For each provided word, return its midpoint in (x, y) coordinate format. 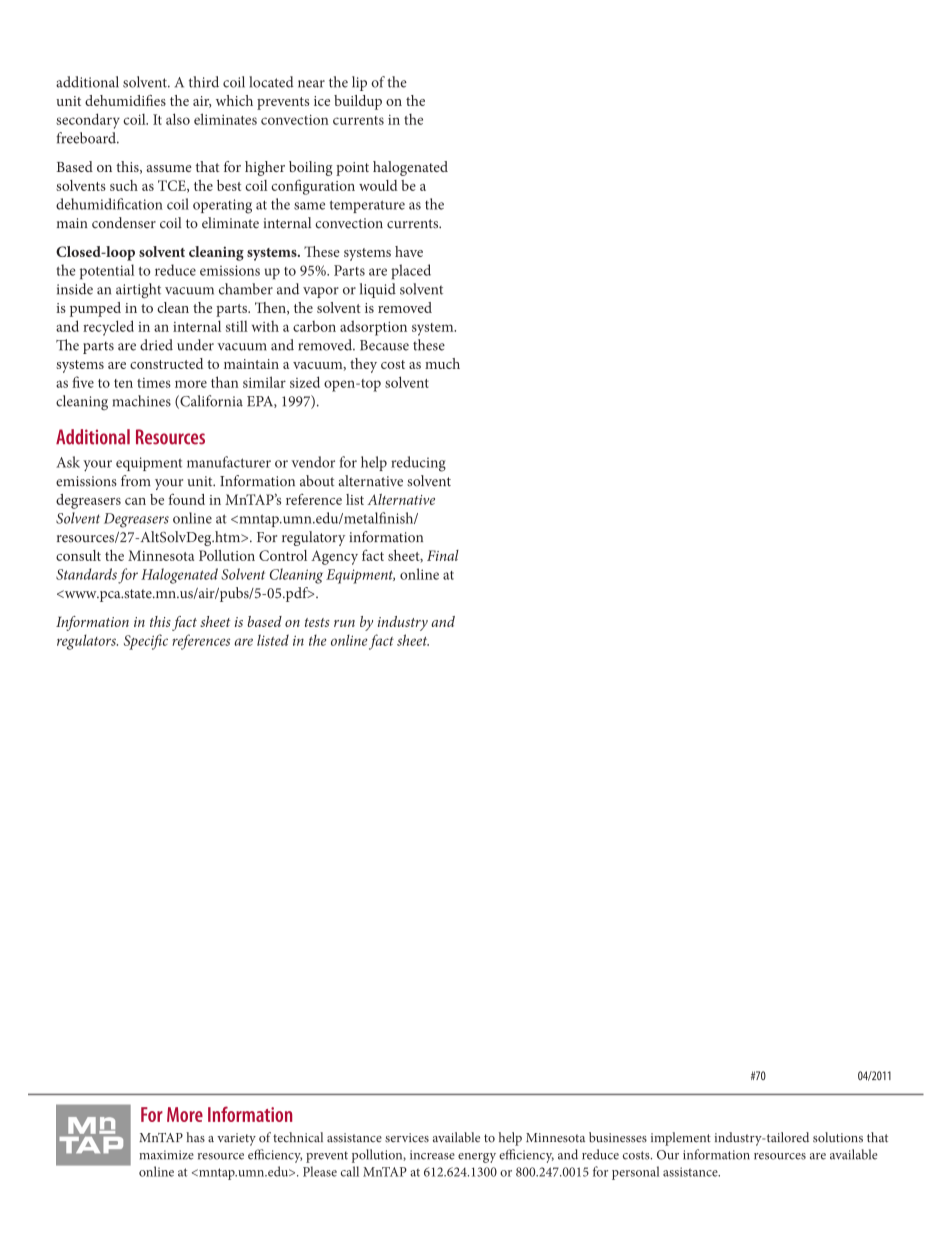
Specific (146, 642)
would (378, 185)
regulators (87, 642)
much (442, 363)
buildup (358, 102)
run (344, 623)
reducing (418, 464)
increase (432, 1155)
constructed (166, 363)
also (178, 119)
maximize (166, 1155)
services (407, 1138)
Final (443, 555)
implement (681, 1139)
